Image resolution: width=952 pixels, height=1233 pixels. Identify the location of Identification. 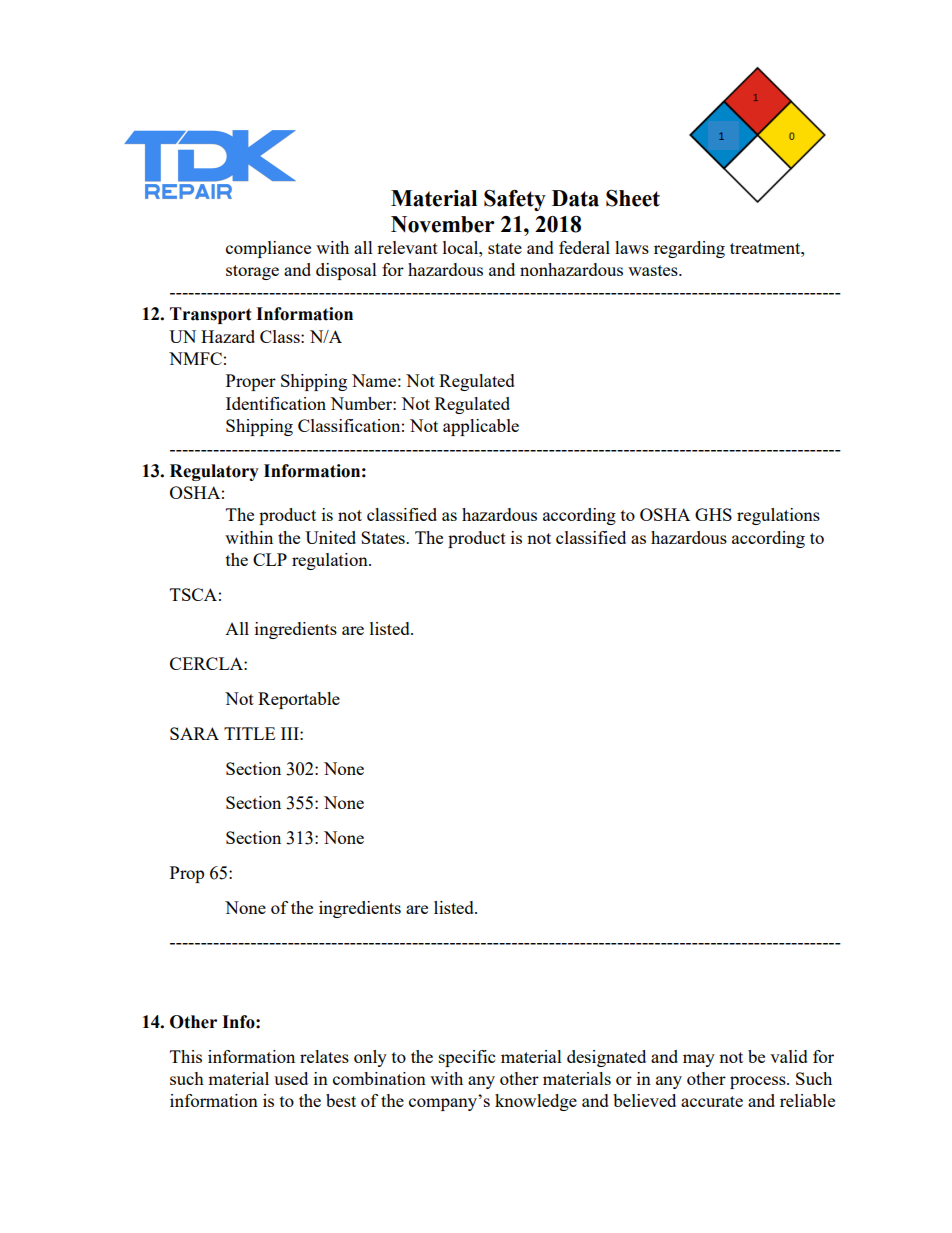
(276, 403).
